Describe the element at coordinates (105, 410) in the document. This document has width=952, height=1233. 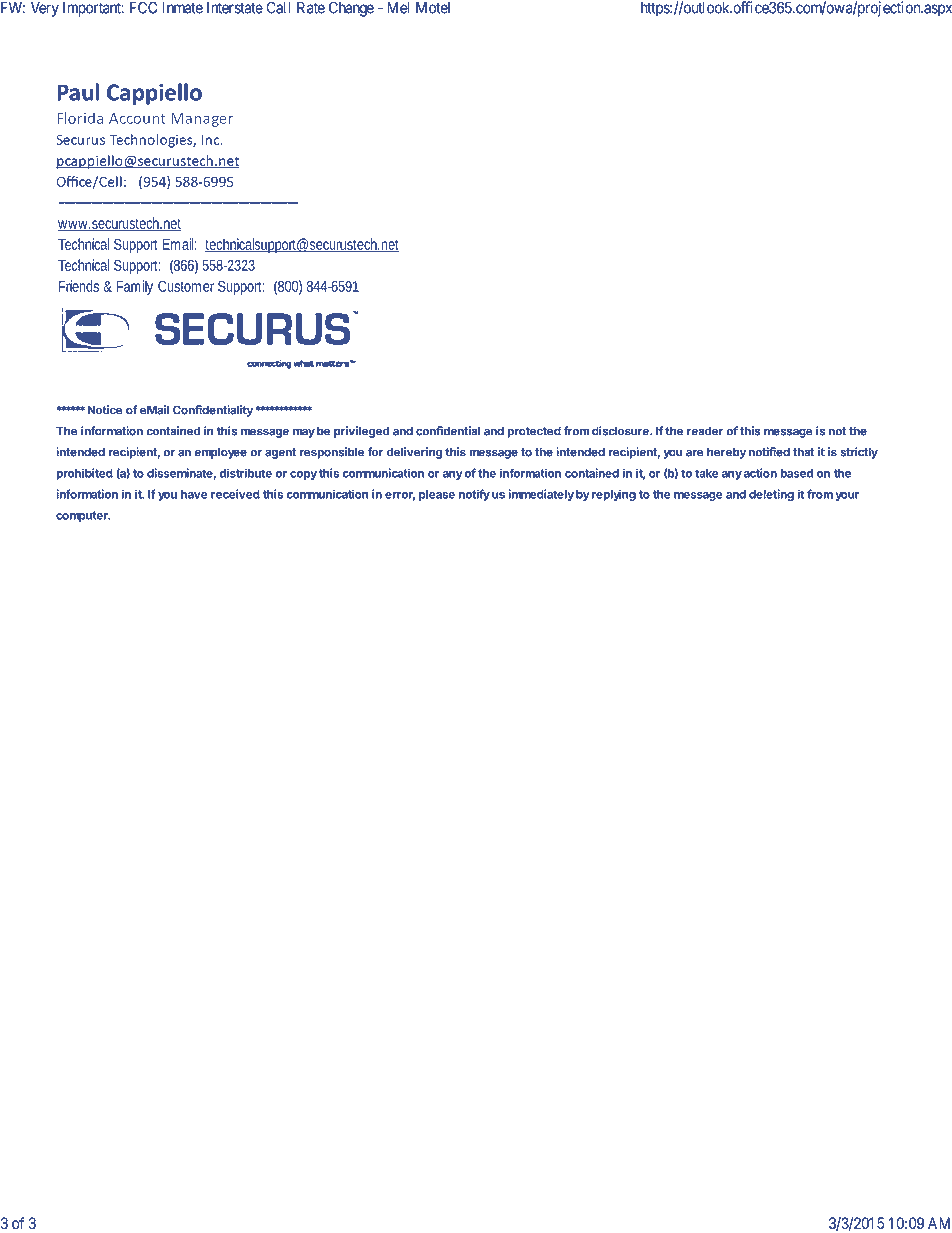
I see `Notice` at that location.
